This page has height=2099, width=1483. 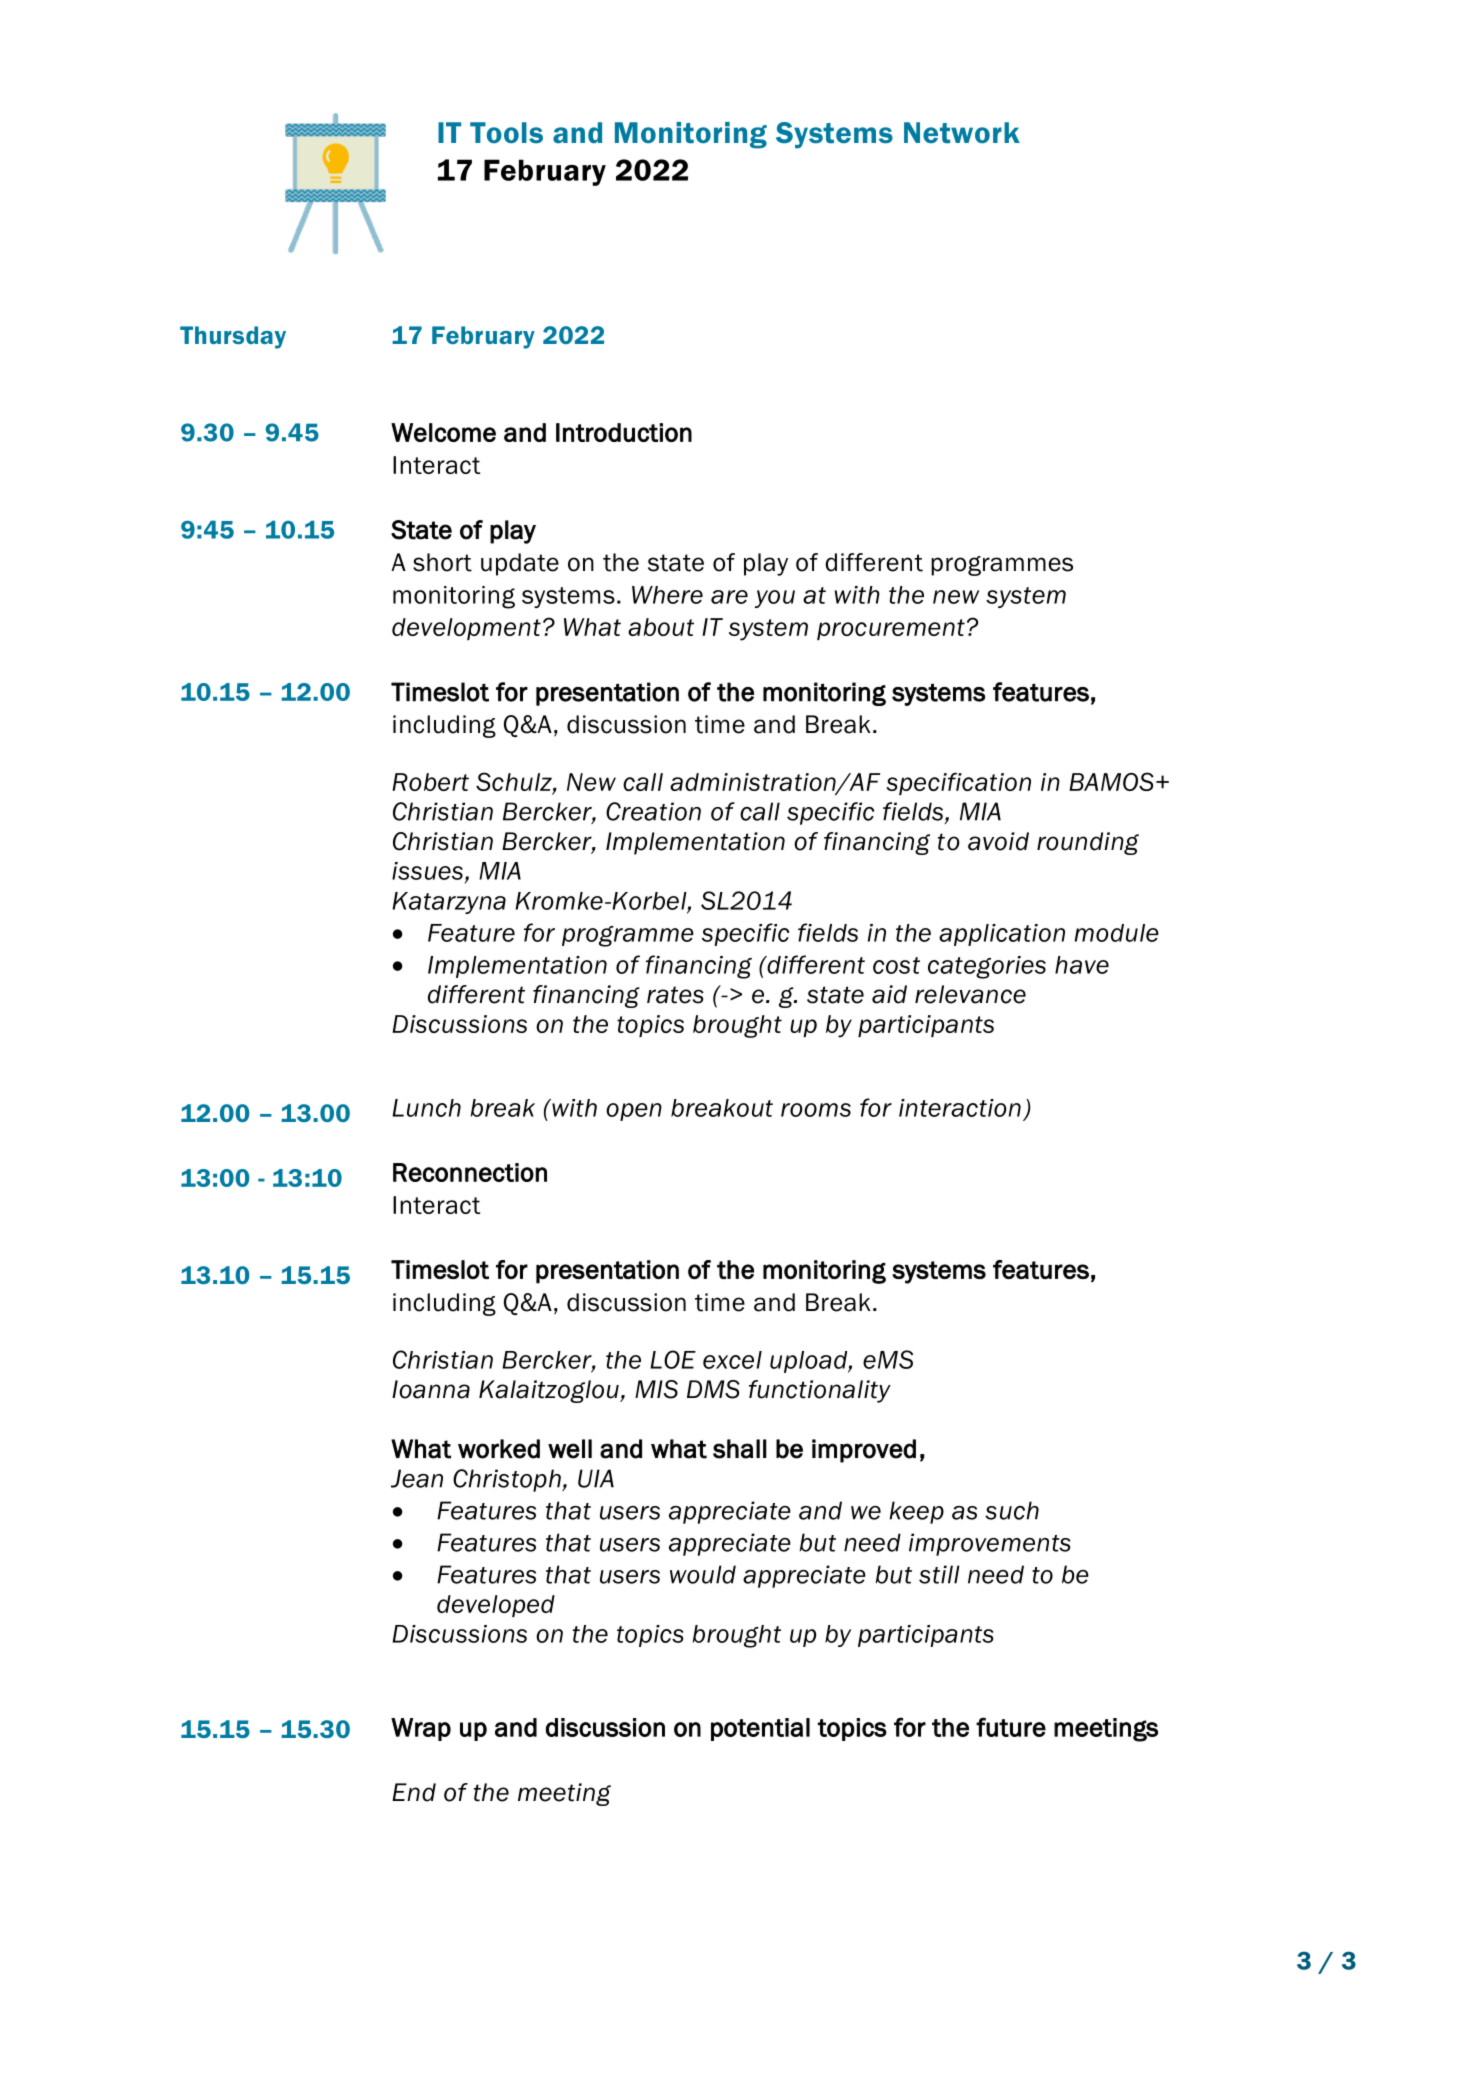 What do you see at coordinates (506, 132) in the page?
I see `Tools` at bounding box center [506, 132].
